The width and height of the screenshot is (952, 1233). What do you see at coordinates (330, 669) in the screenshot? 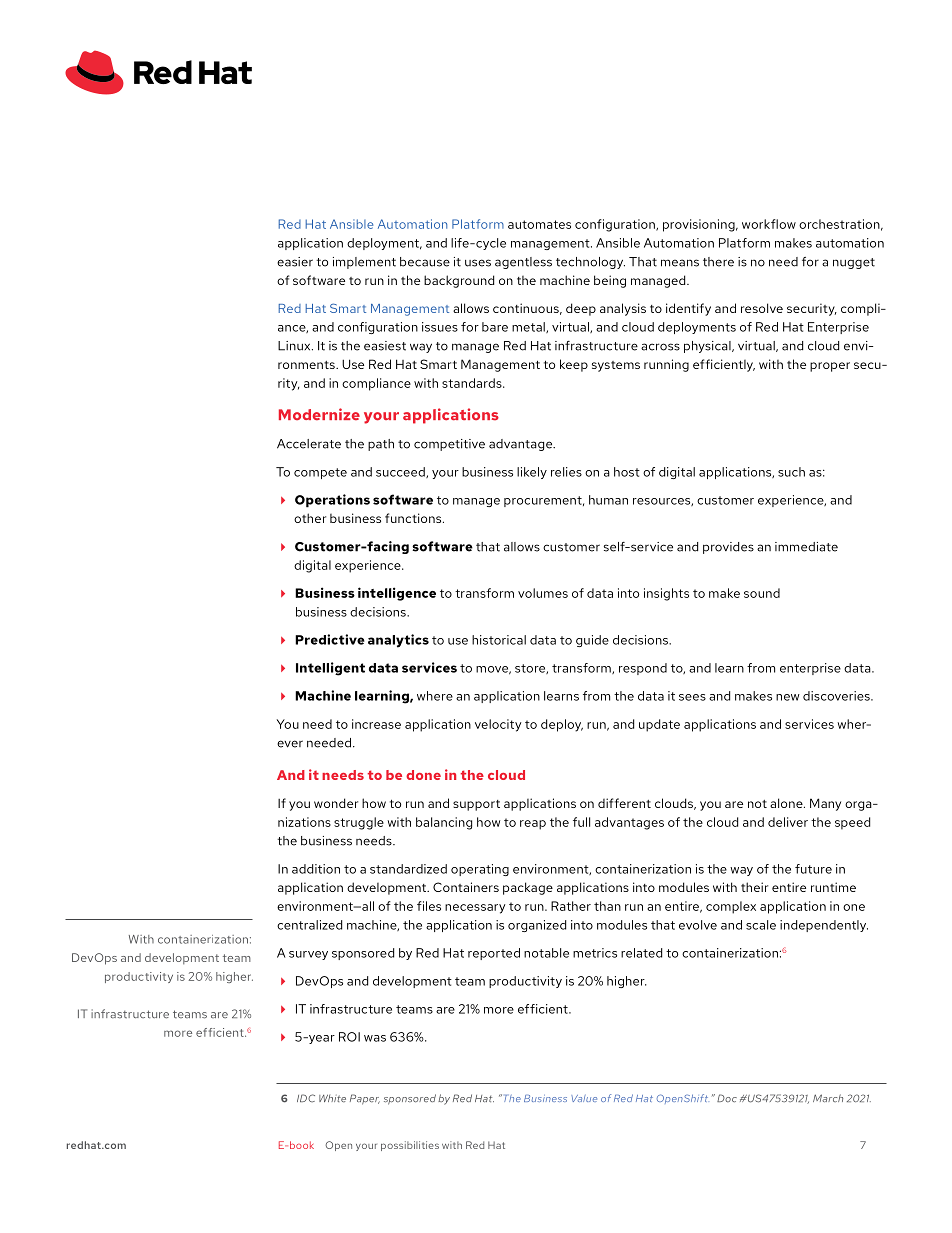
I see `Intelligent` at bounding box center [330, 669].
